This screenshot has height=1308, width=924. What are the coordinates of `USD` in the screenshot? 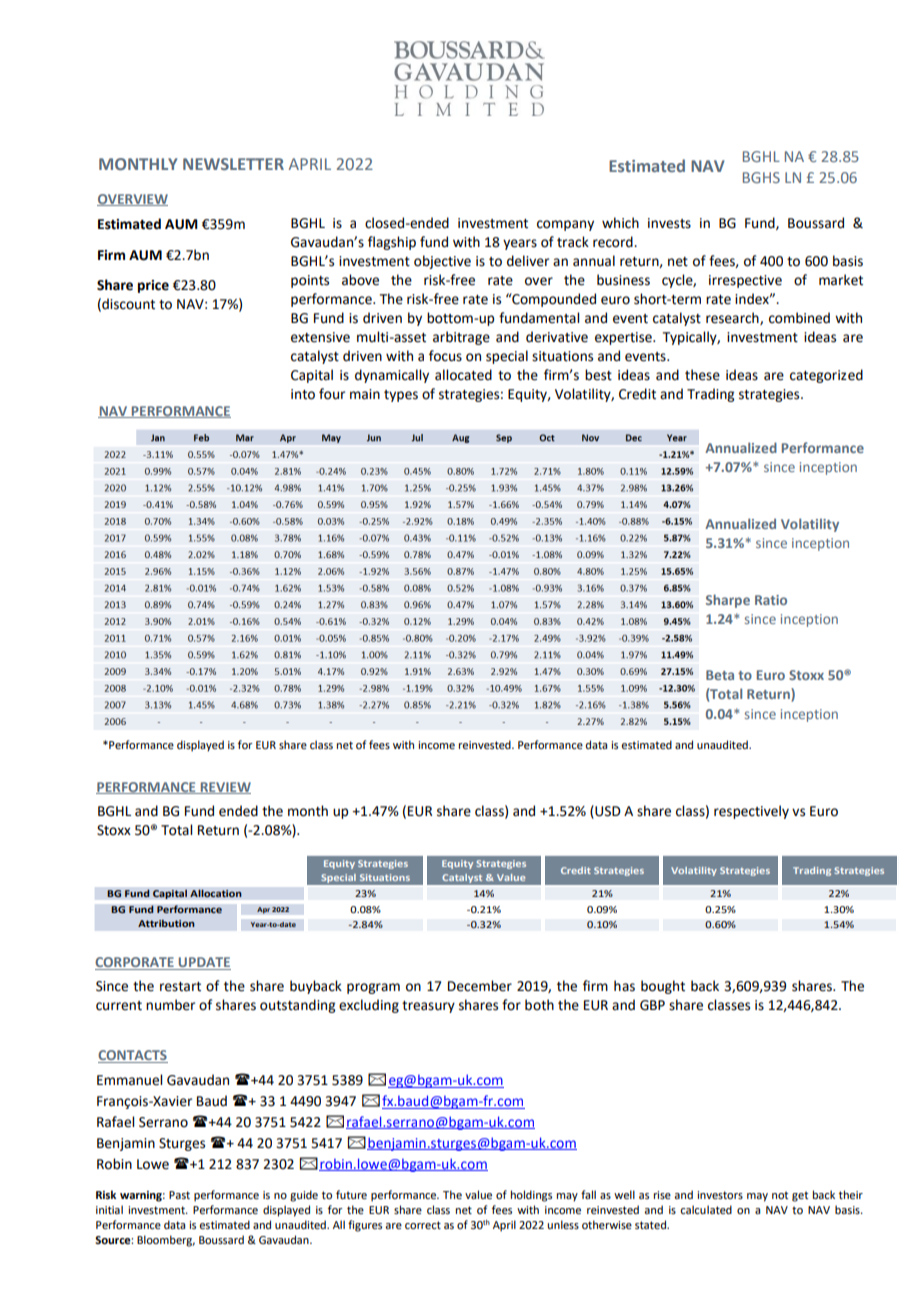 It's located at (607, 811).
